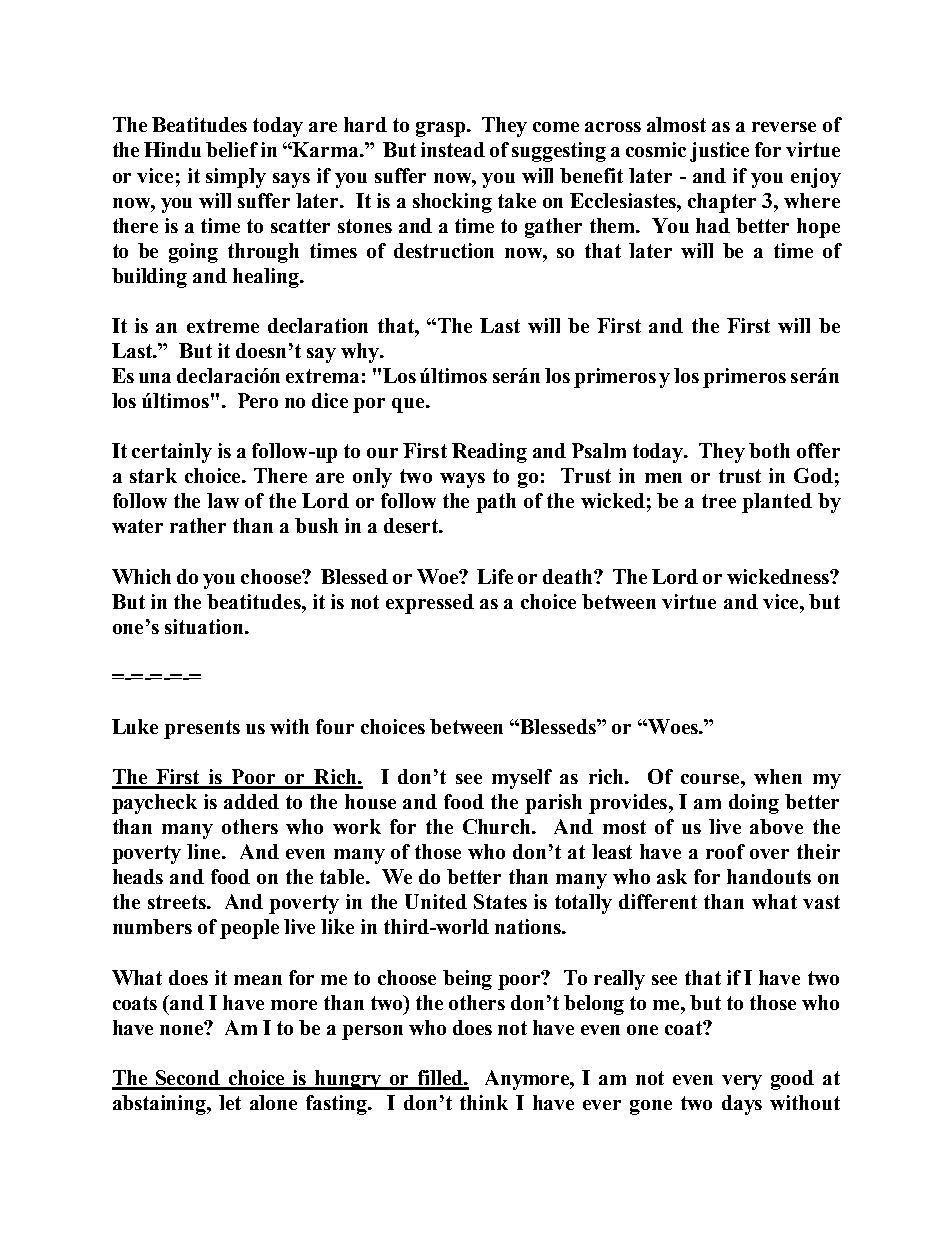 This document has height=1233, width=952. I want to click on very, so click(742, 1082).
